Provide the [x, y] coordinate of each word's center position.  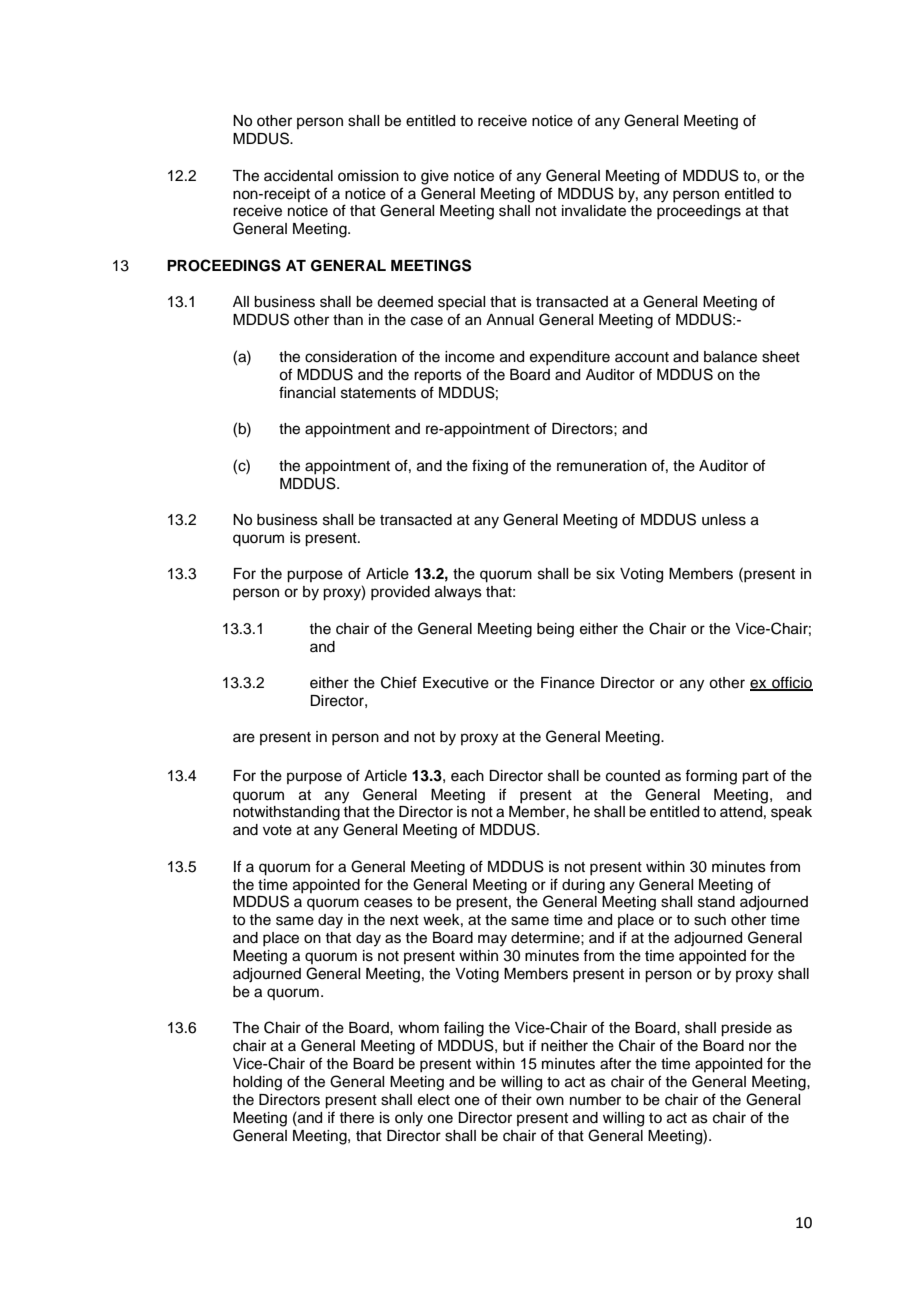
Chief [399, 682]
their [516, 1100]
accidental [298, 176]
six [605, 574]
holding [257, 1083]
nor [760, 1047]
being [555, 630]
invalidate [594, 211]
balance [730, 357]
